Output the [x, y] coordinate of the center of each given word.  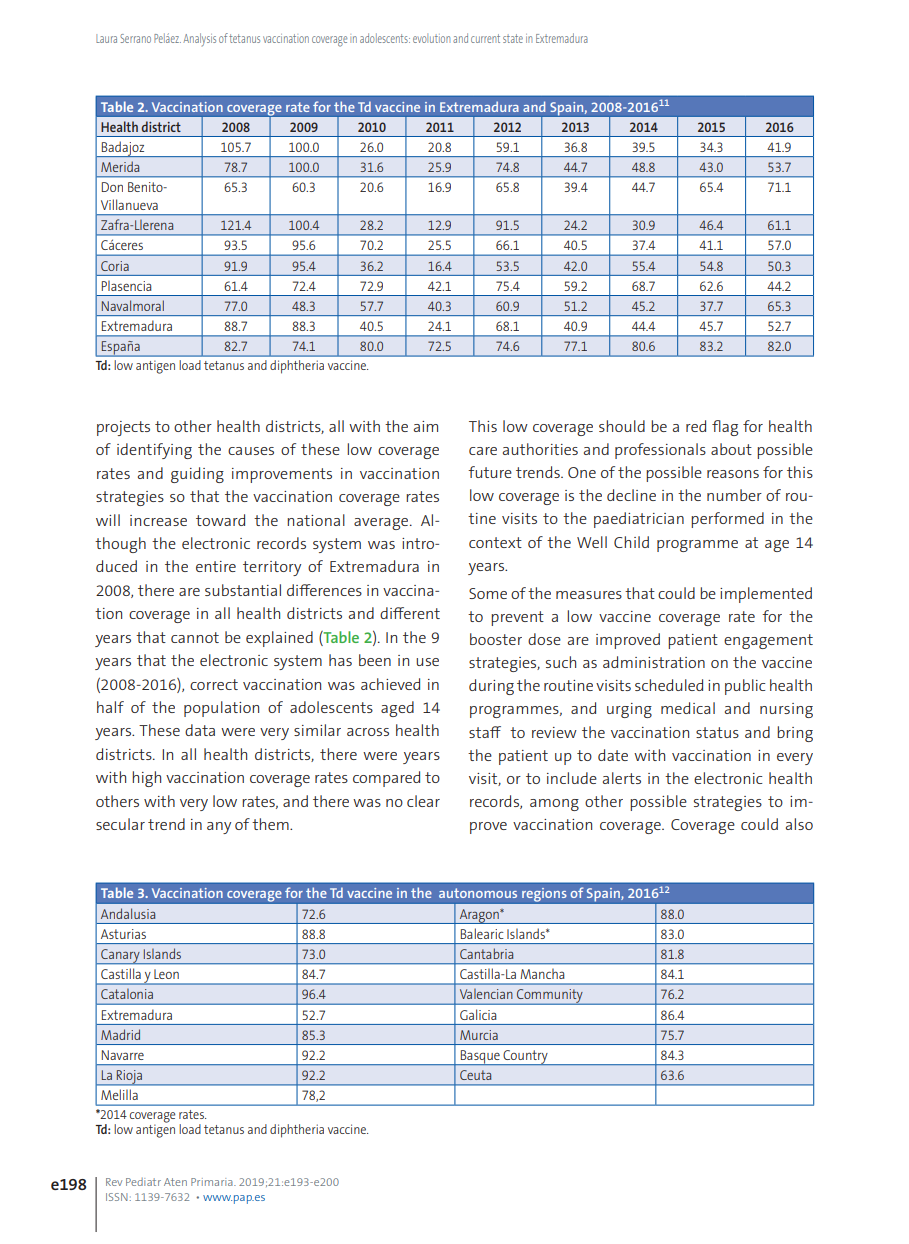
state [513, 38]
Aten [175, 1182]
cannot [195, 637]
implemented [766, 595]
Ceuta [475, 1075]
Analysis [199, 39]
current [485, 38]
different [410, 613]
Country [525, 1057]
